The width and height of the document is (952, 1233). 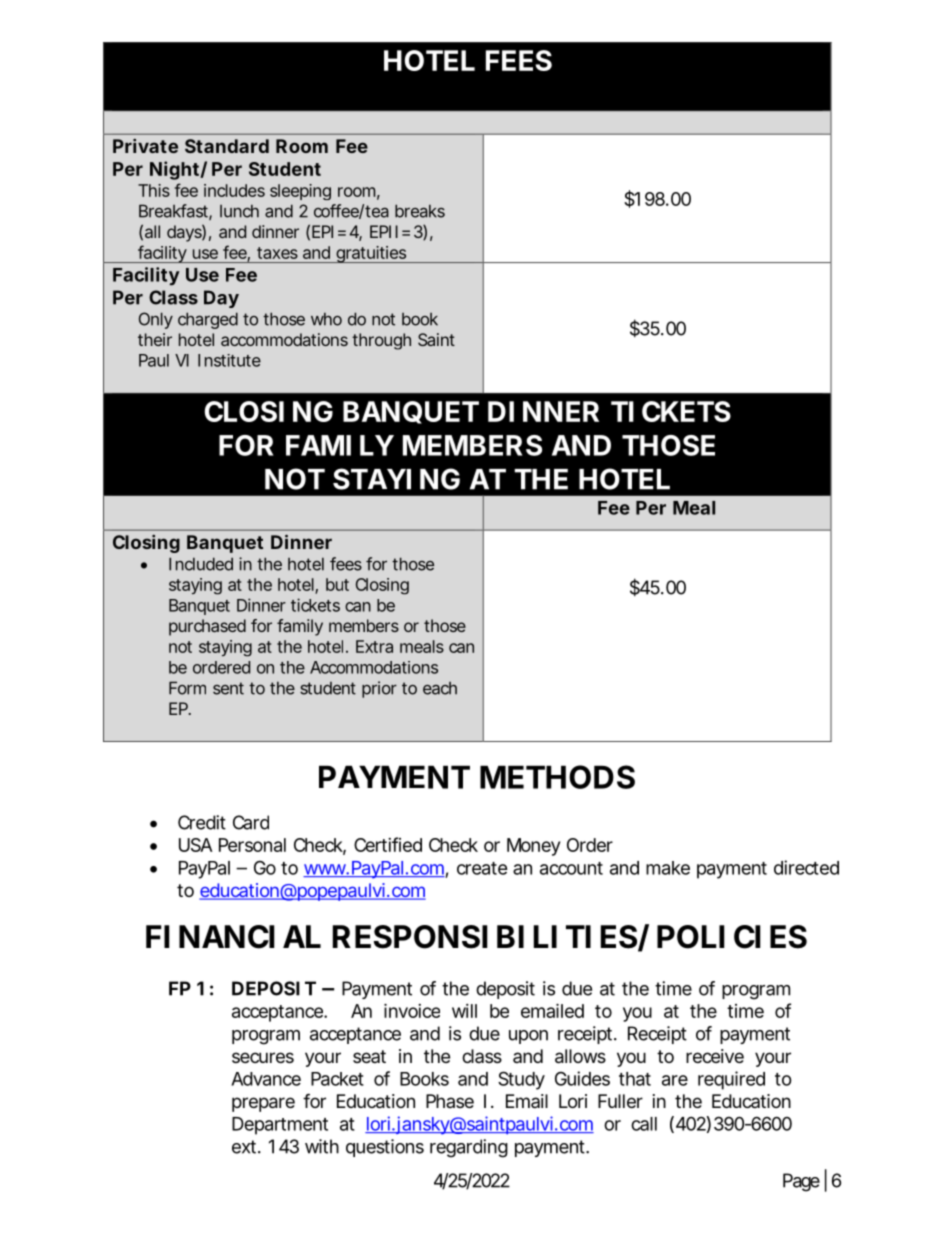 I want to click on Department, so click(x=280, y=1126).
